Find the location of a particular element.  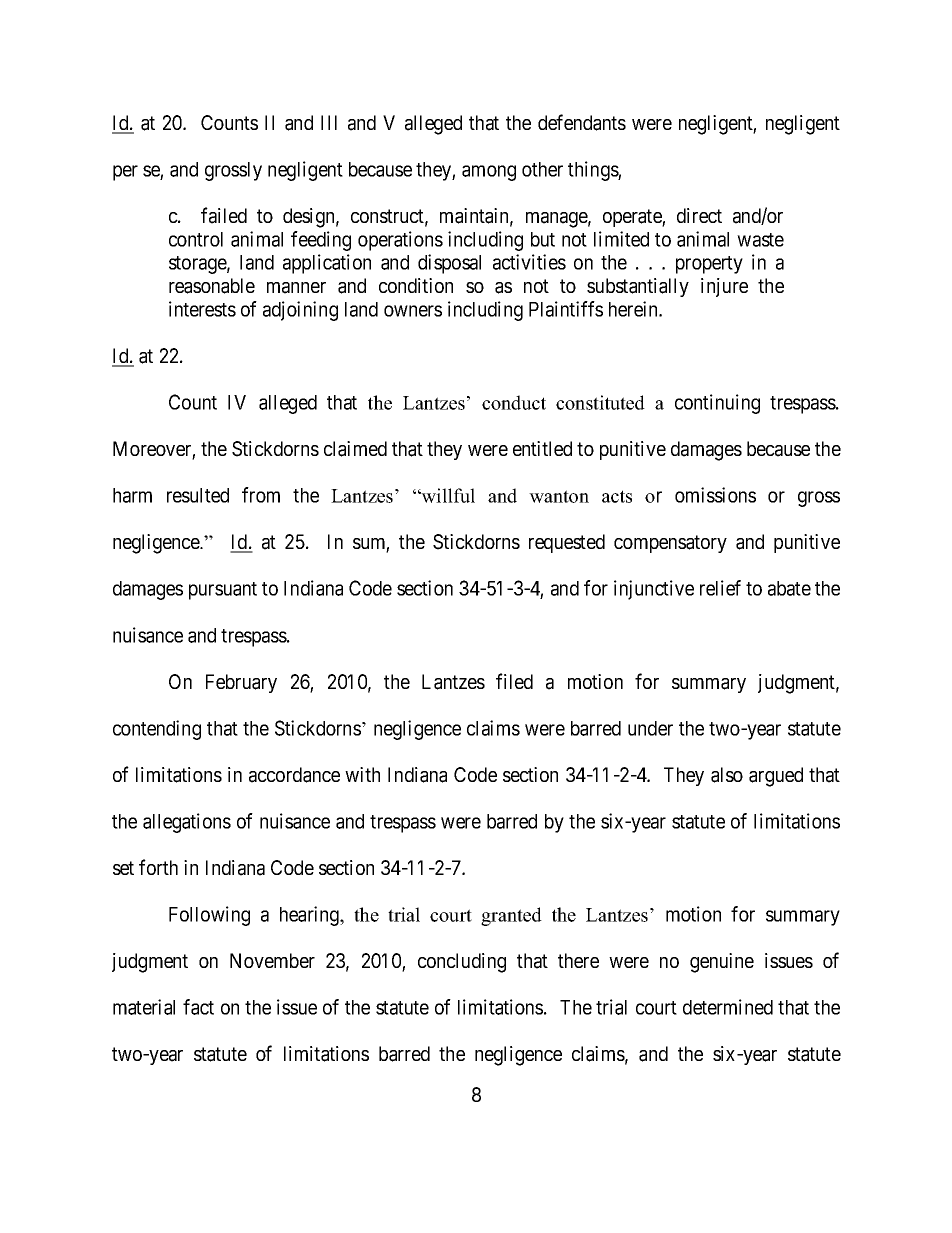

also is located at coordinates (727, 775).
